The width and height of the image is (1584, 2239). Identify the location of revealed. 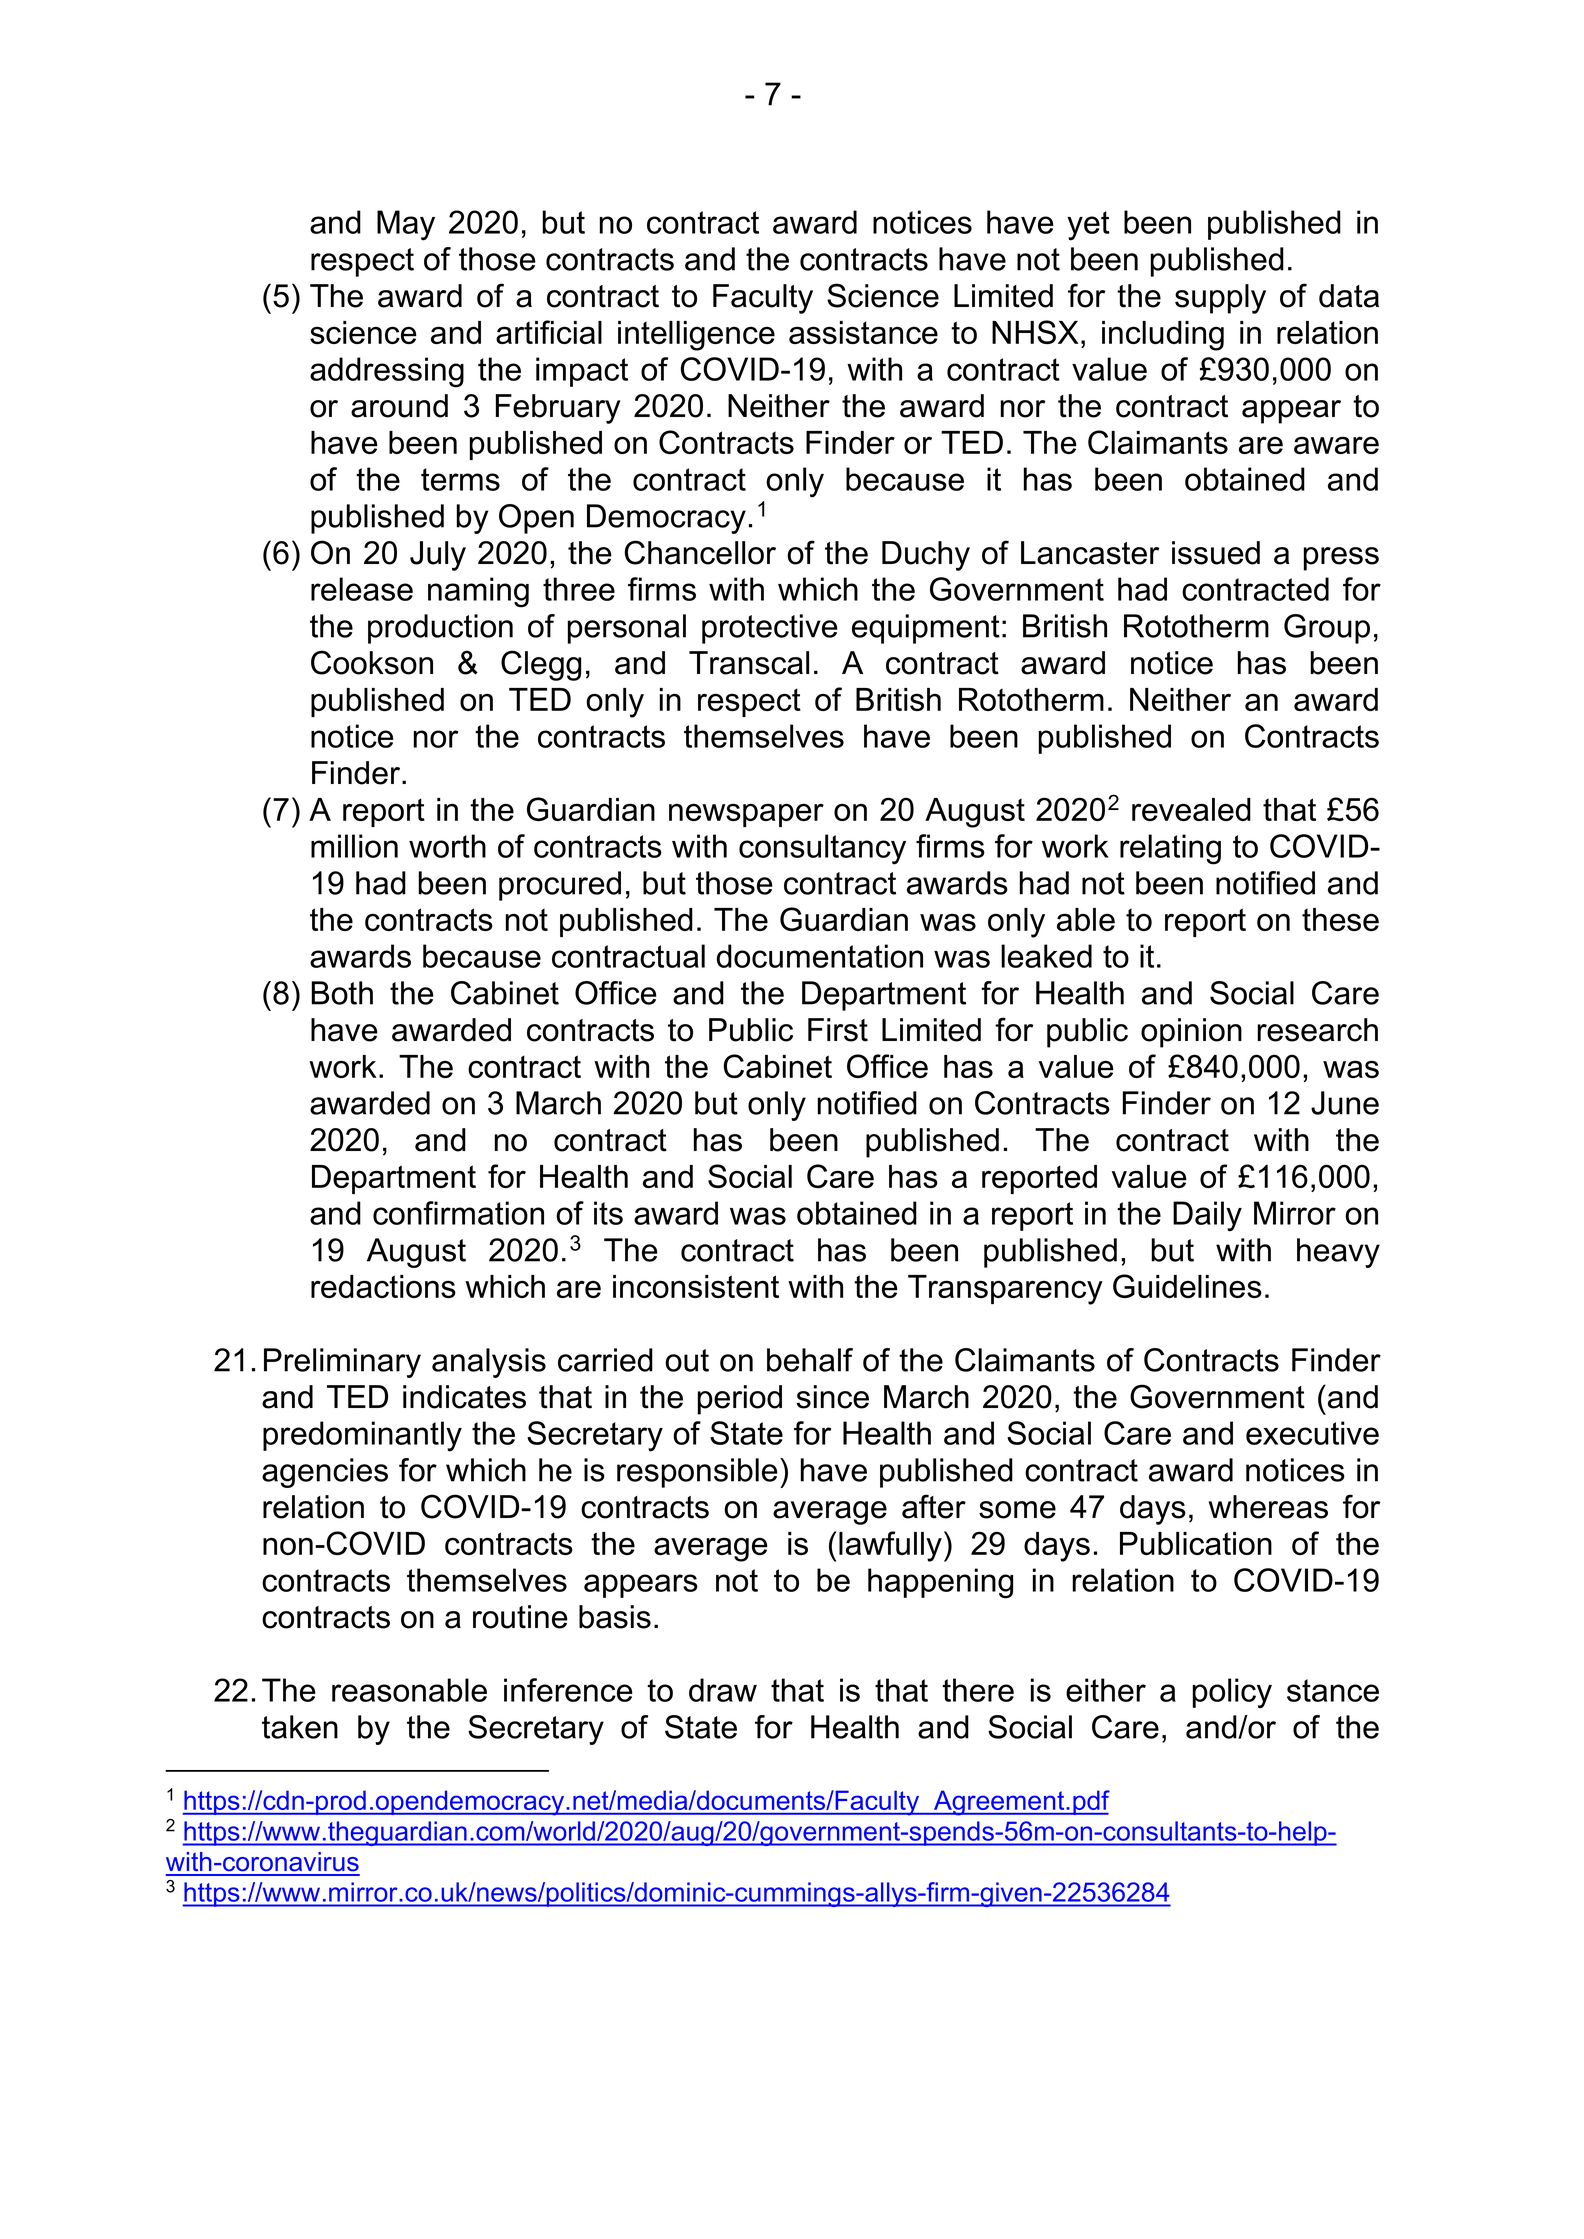
(1191, 809).
